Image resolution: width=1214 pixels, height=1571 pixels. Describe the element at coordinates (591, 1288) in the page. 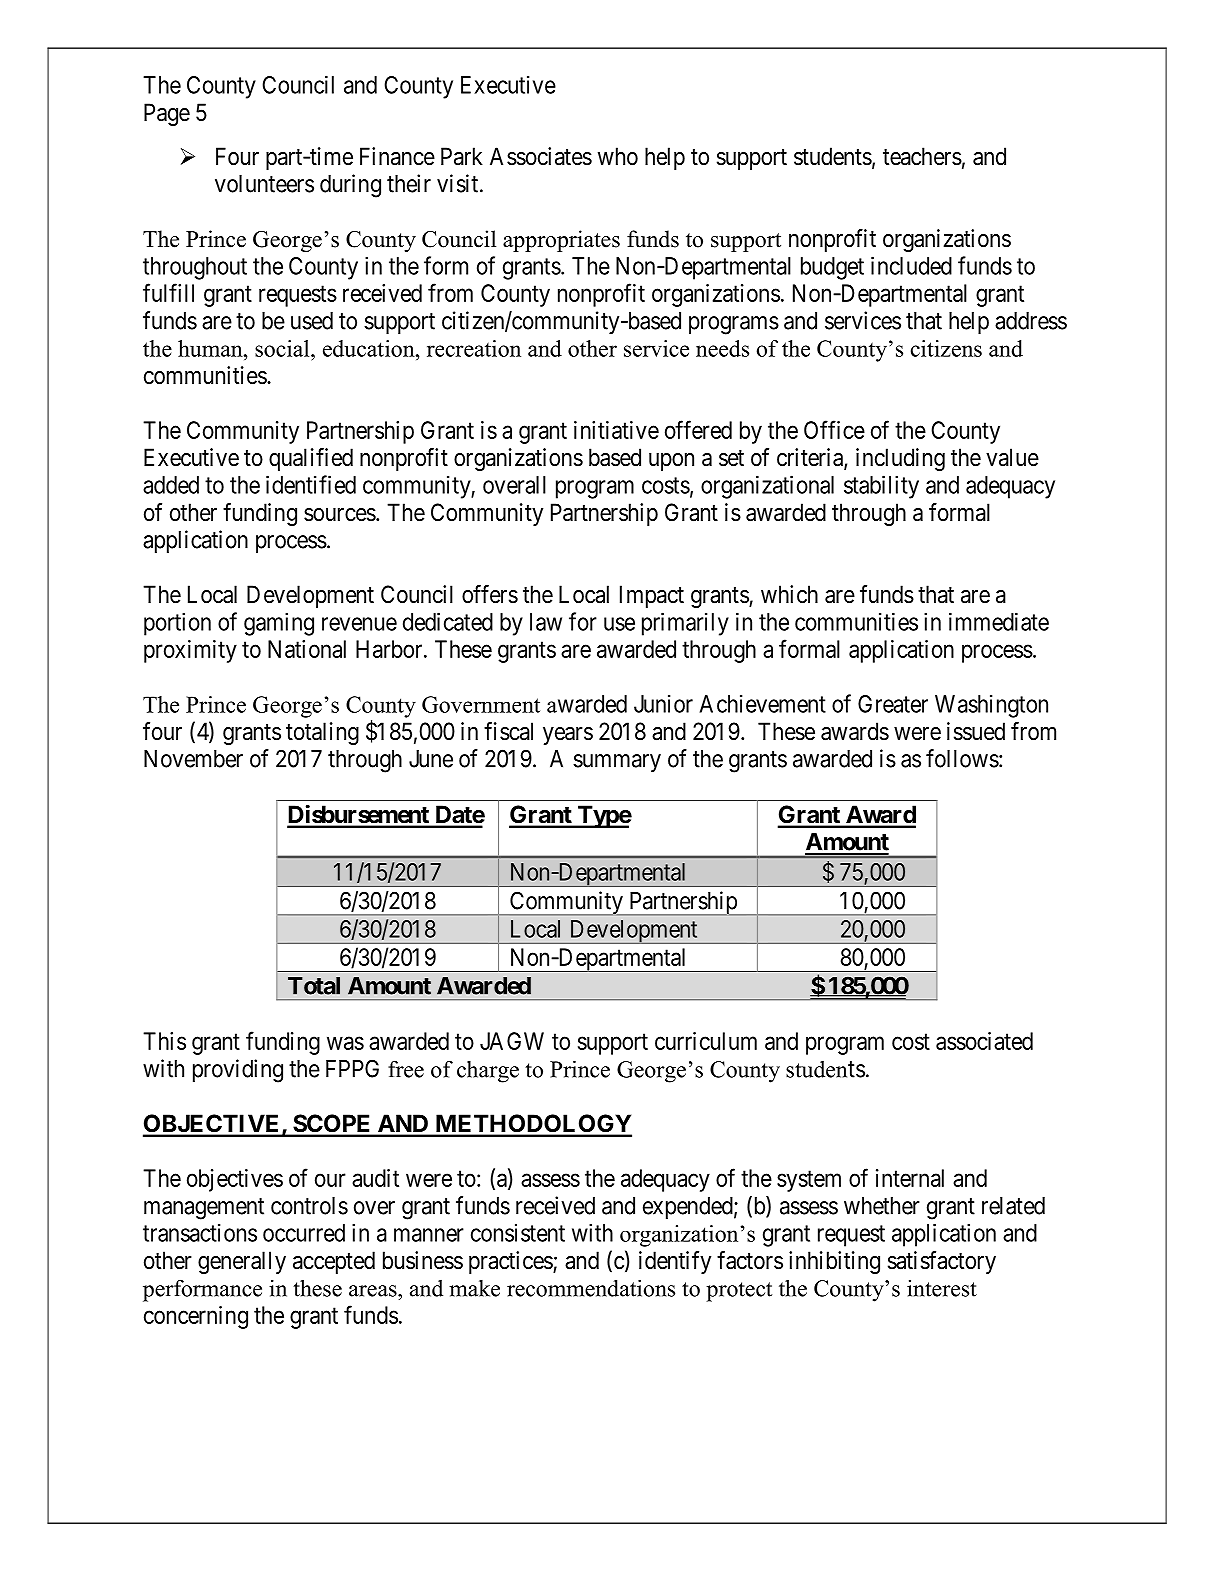

I see `recommendations` at that location.
